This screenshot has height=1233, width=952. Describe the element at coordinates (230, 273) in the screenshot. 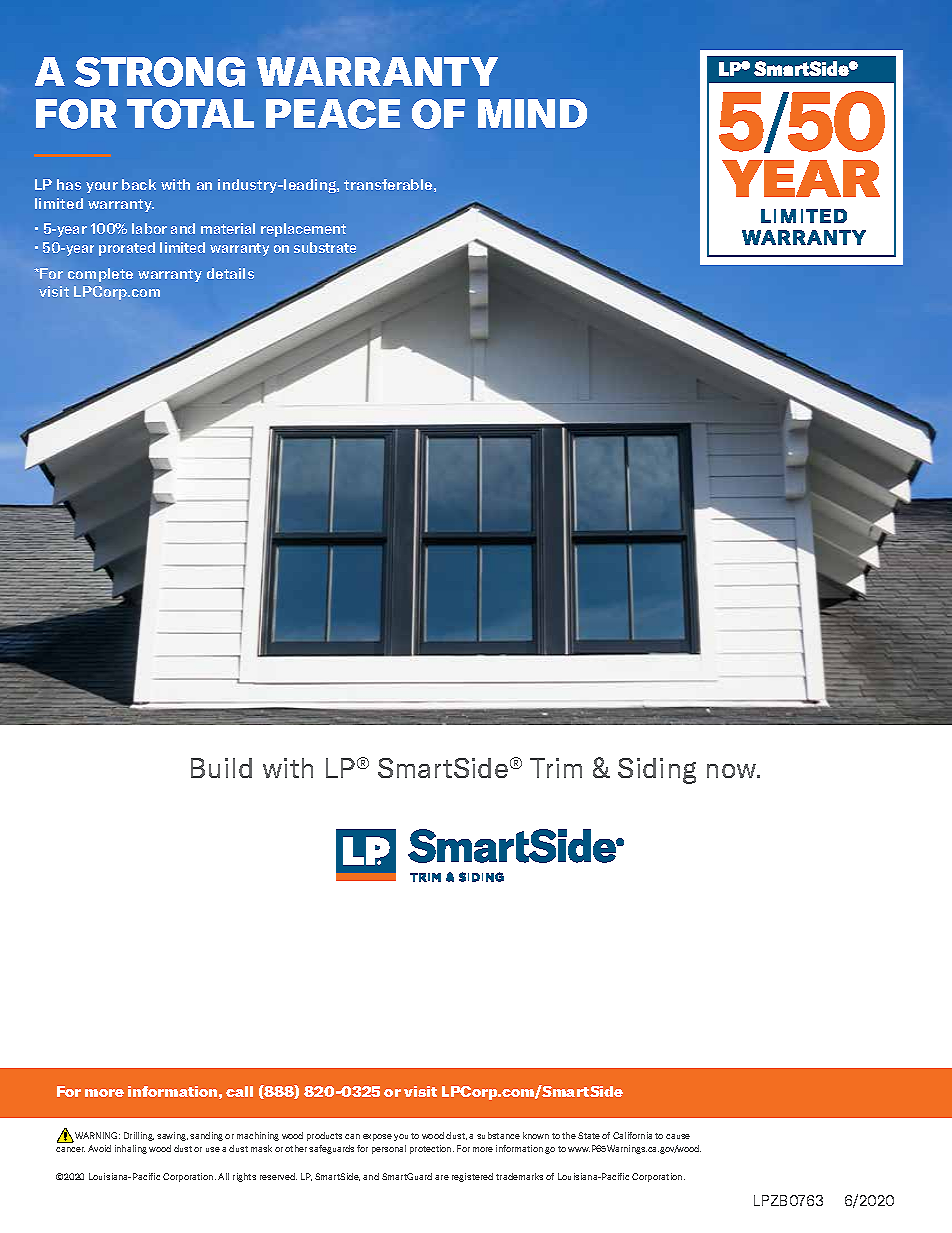

I see `details` at that location.
